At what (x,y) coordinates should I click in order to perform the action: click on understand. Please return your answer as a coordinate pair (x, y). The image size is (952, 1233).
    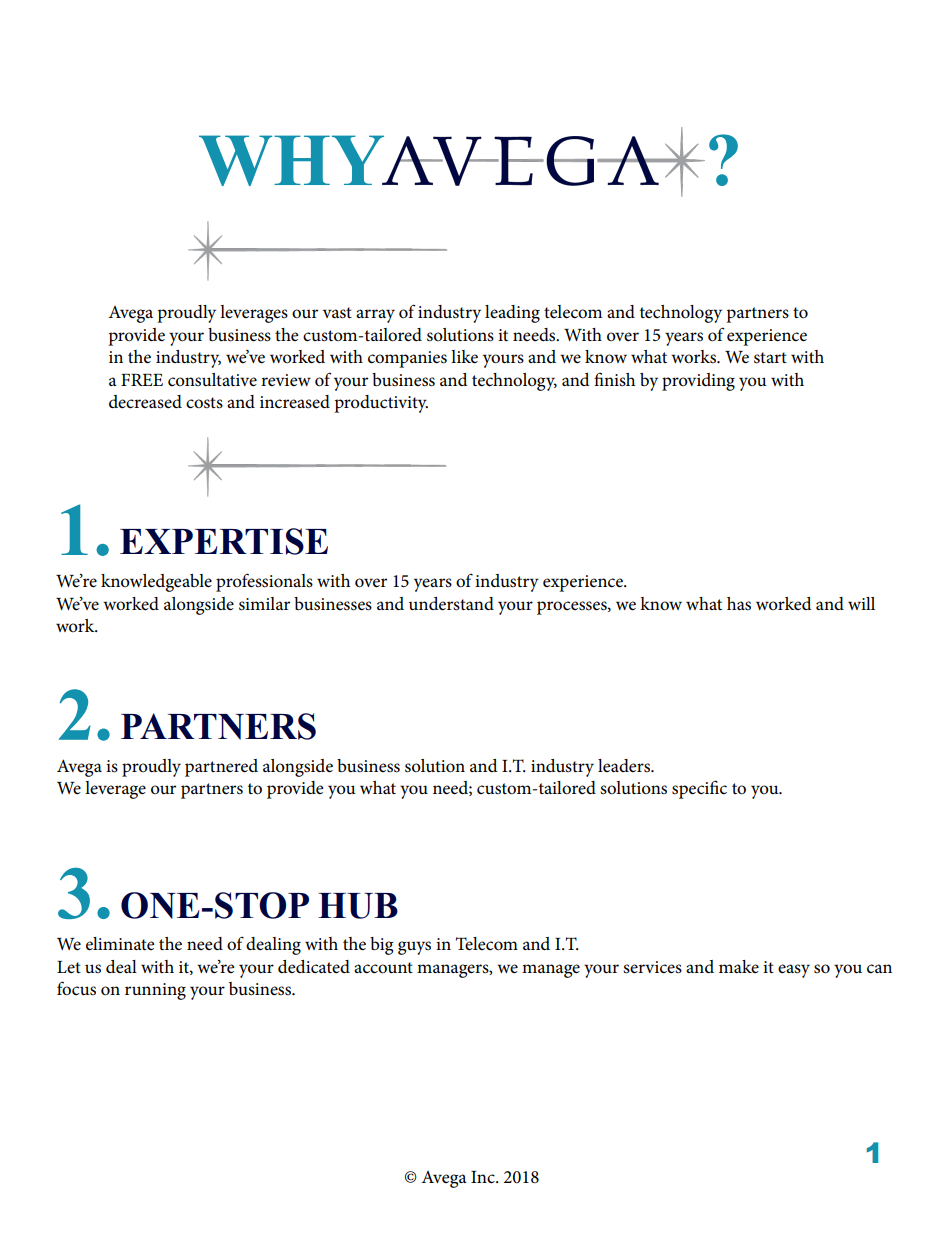
    Looking at the image, I should click on (451, 604).
